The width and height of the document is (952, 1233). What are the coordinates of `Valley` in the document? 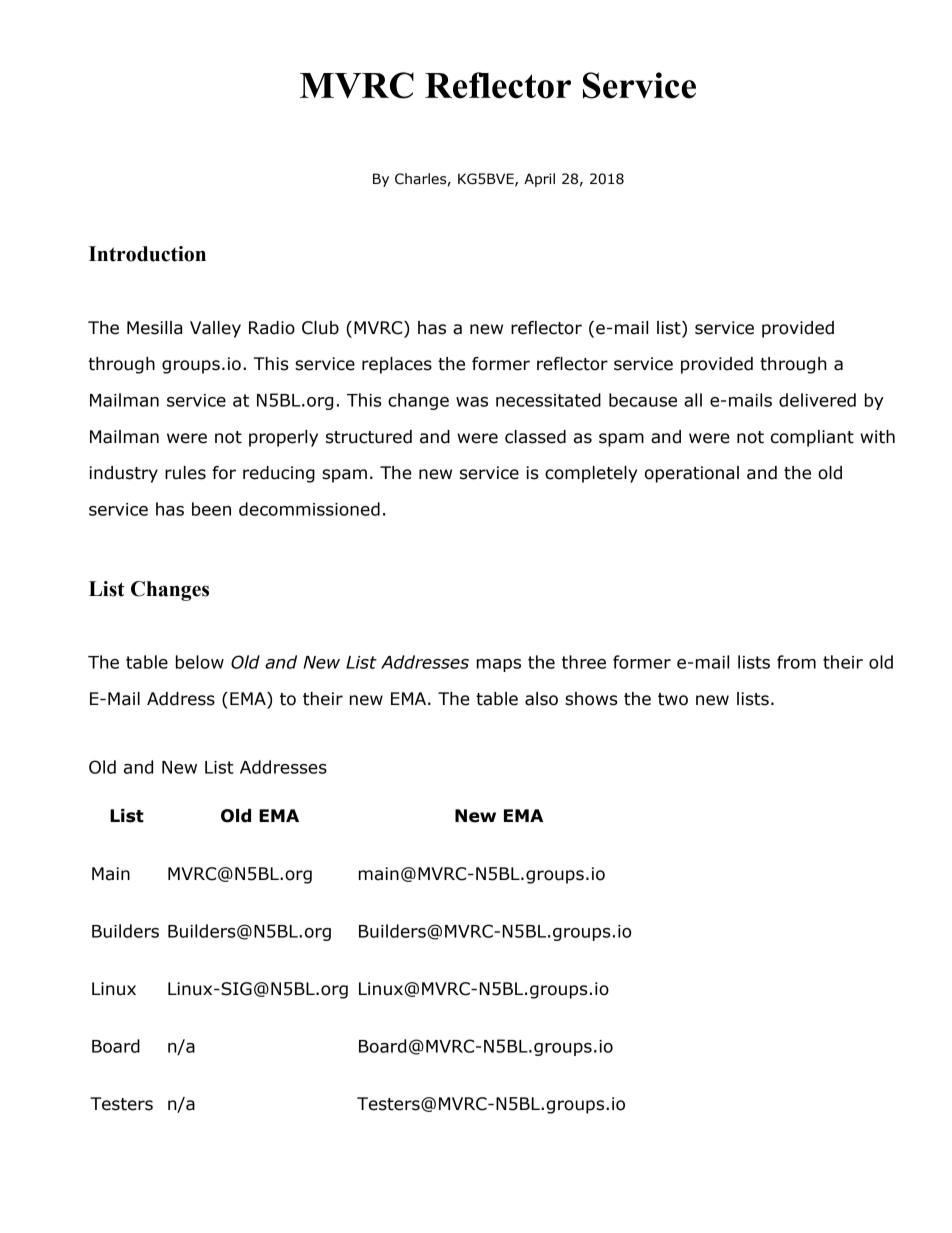 It's located at (215, 329).
